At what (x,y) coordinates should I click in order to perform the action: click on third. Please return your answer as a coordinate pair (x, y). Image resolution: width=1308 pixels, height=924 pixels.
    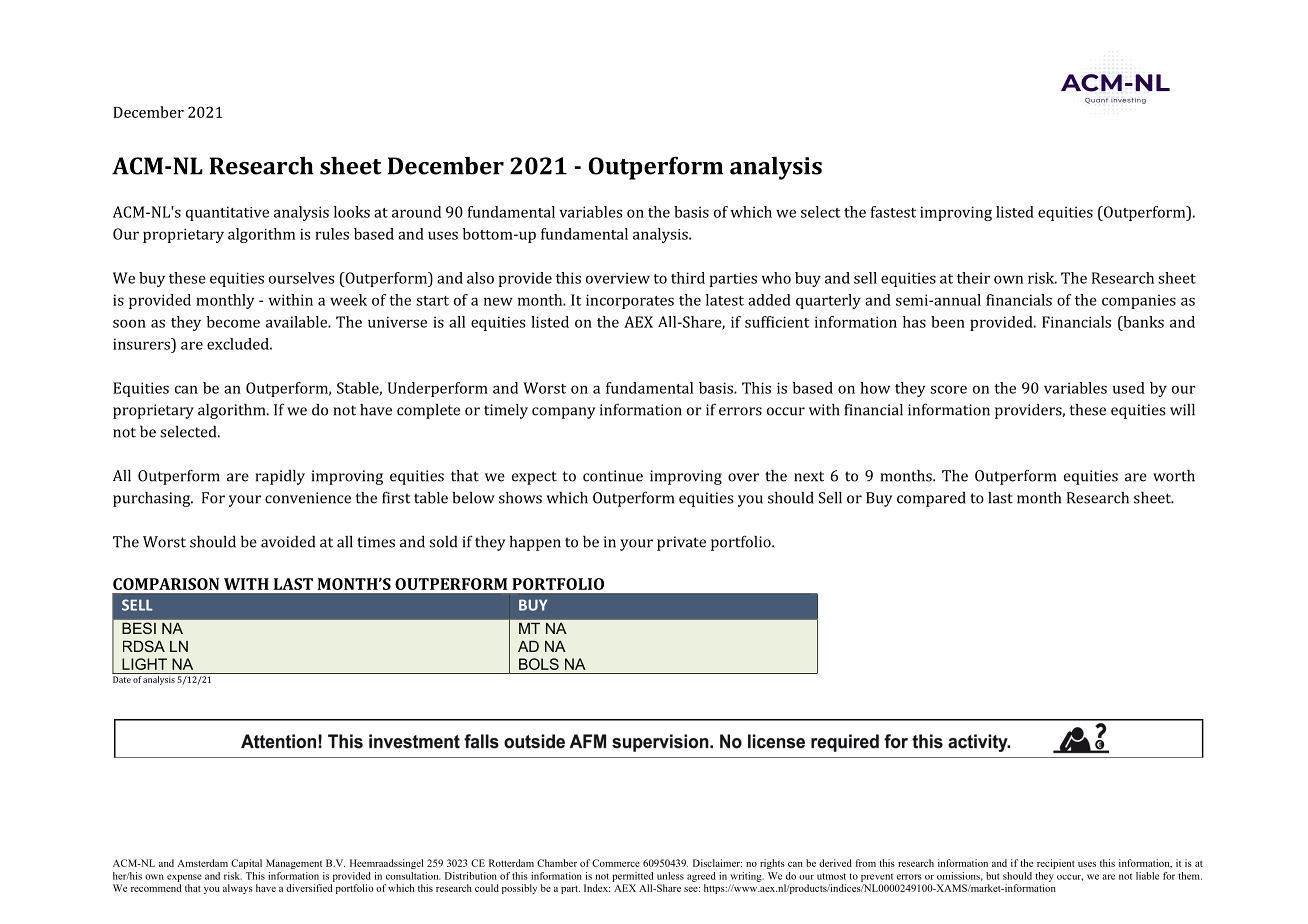
    Looking at the image, I should click on (688, 278).
